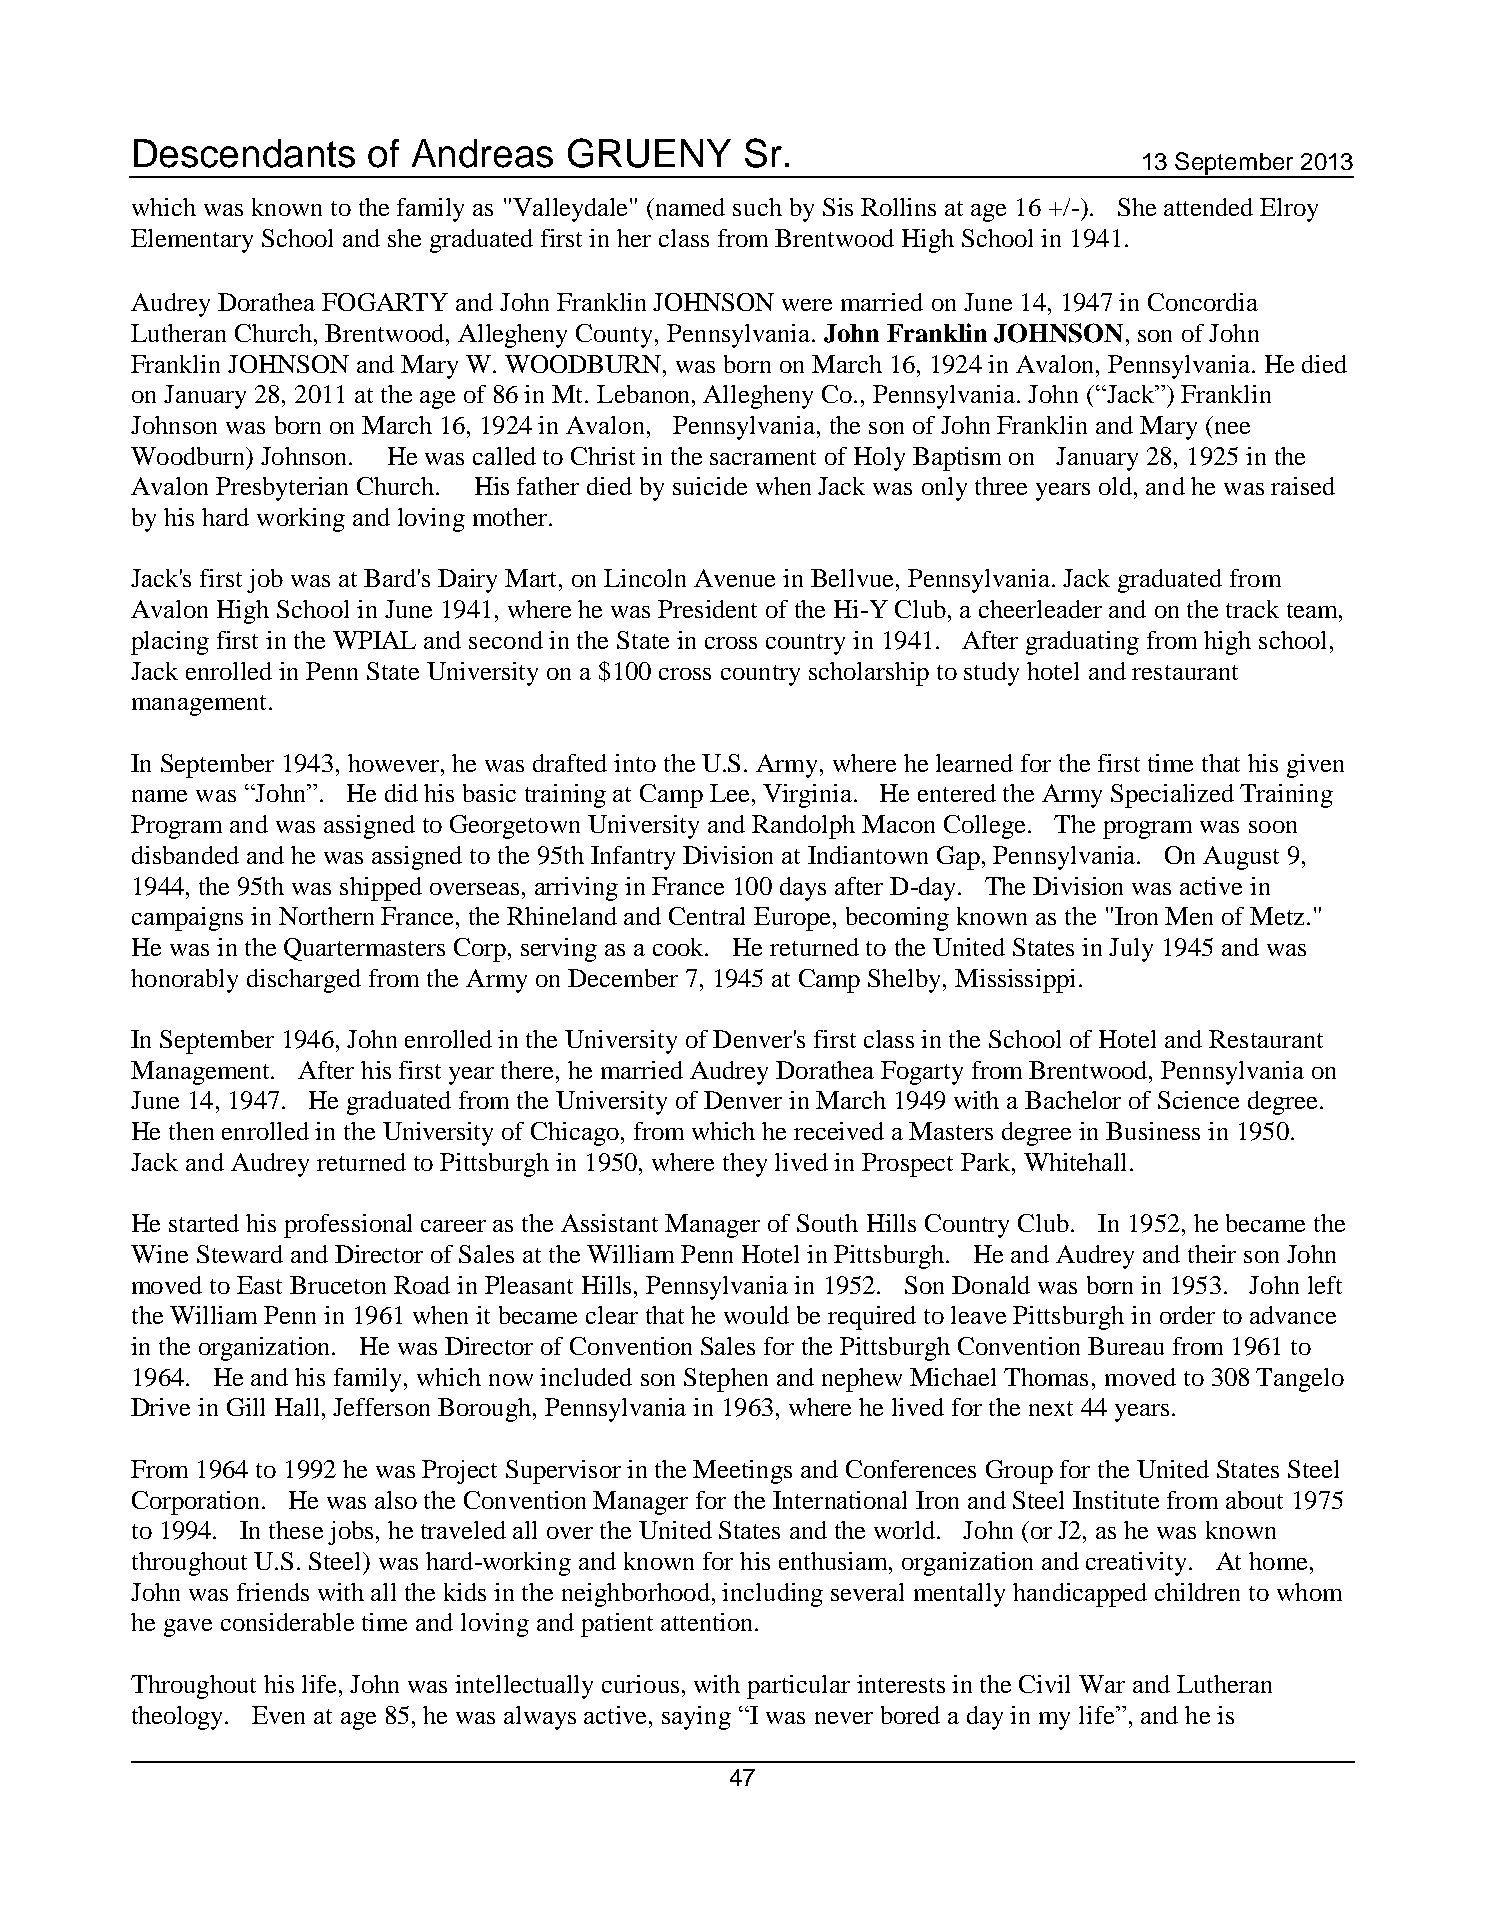 The width and height of the page is (1485, 1922). What do you see at coordinates (707, 916) in the page?
I see `Central` at bounding box center [707, 916].
